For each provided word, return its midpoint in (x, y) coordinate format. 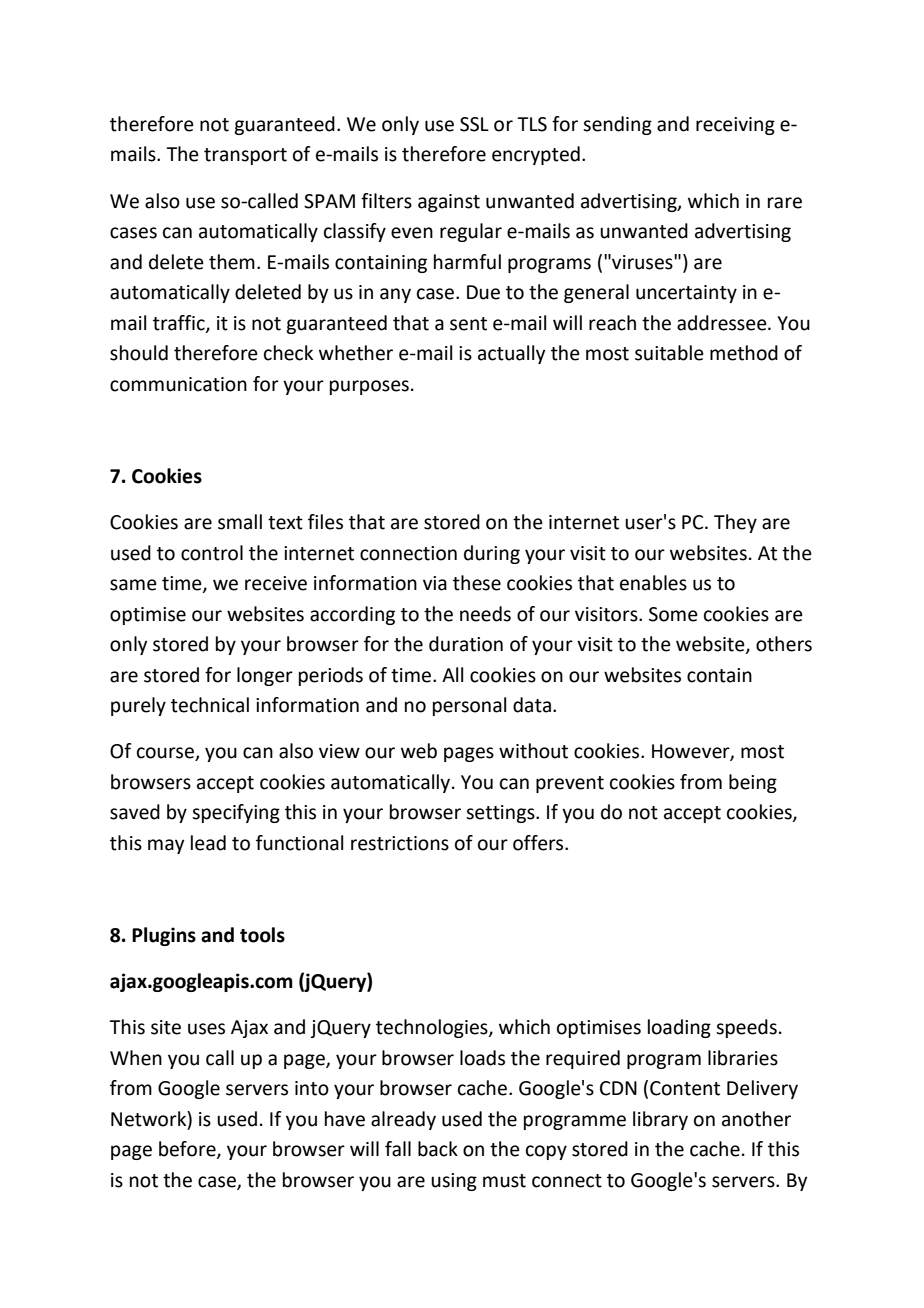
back (438, 1149)
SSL (474, 124)
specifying (236, 813)
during (492, 554)
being (753, 783)
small (240, 522)
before (188, 1150)
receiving (735, 126)
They (735, 523)
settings (501, 814)
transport (245, 156)
